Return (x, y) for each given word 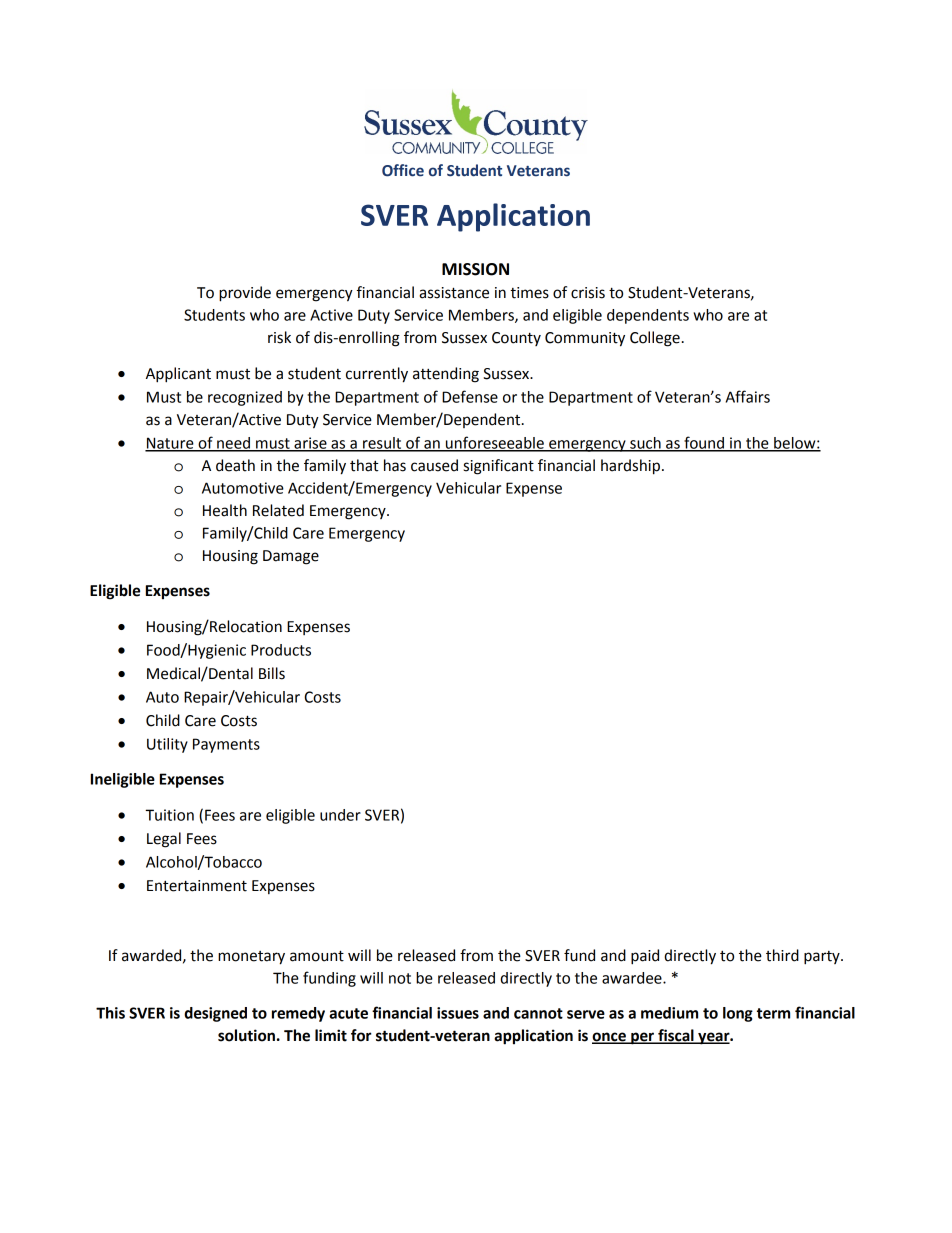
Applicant (178, 375)
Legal (164, 840)
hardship (630, 467)
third (782, 955)
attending (446, 375)
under (340, 815)
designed (215, 1014)
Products (281, 650)
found (704, 443)
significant (499, 467)
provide (245, 294)
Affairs (748, 396)
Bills (272, 673)
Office (403, 170)
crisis (588, 293)
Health (225, 510)
